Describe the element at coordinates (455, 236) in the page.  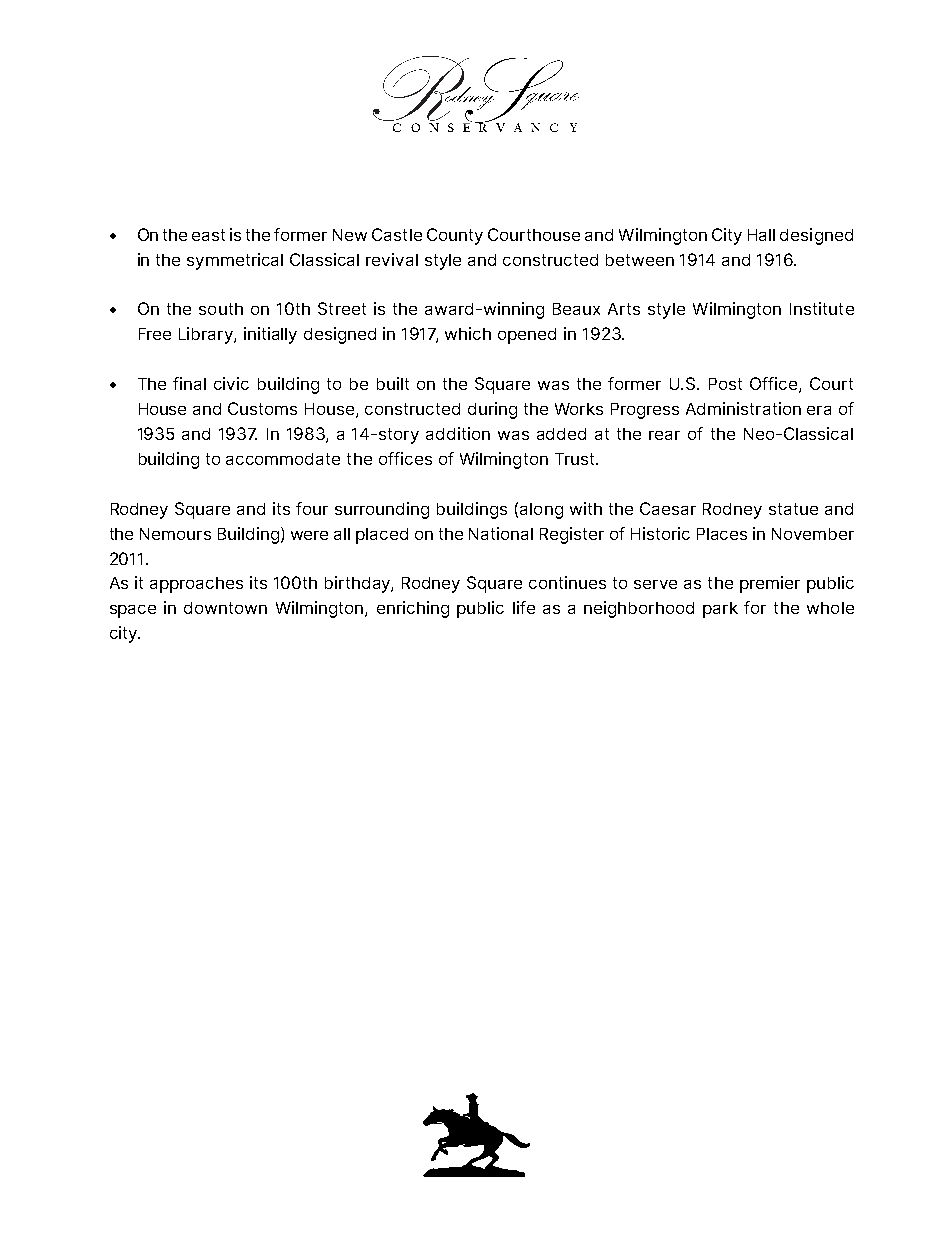
I see `County` at that location.
